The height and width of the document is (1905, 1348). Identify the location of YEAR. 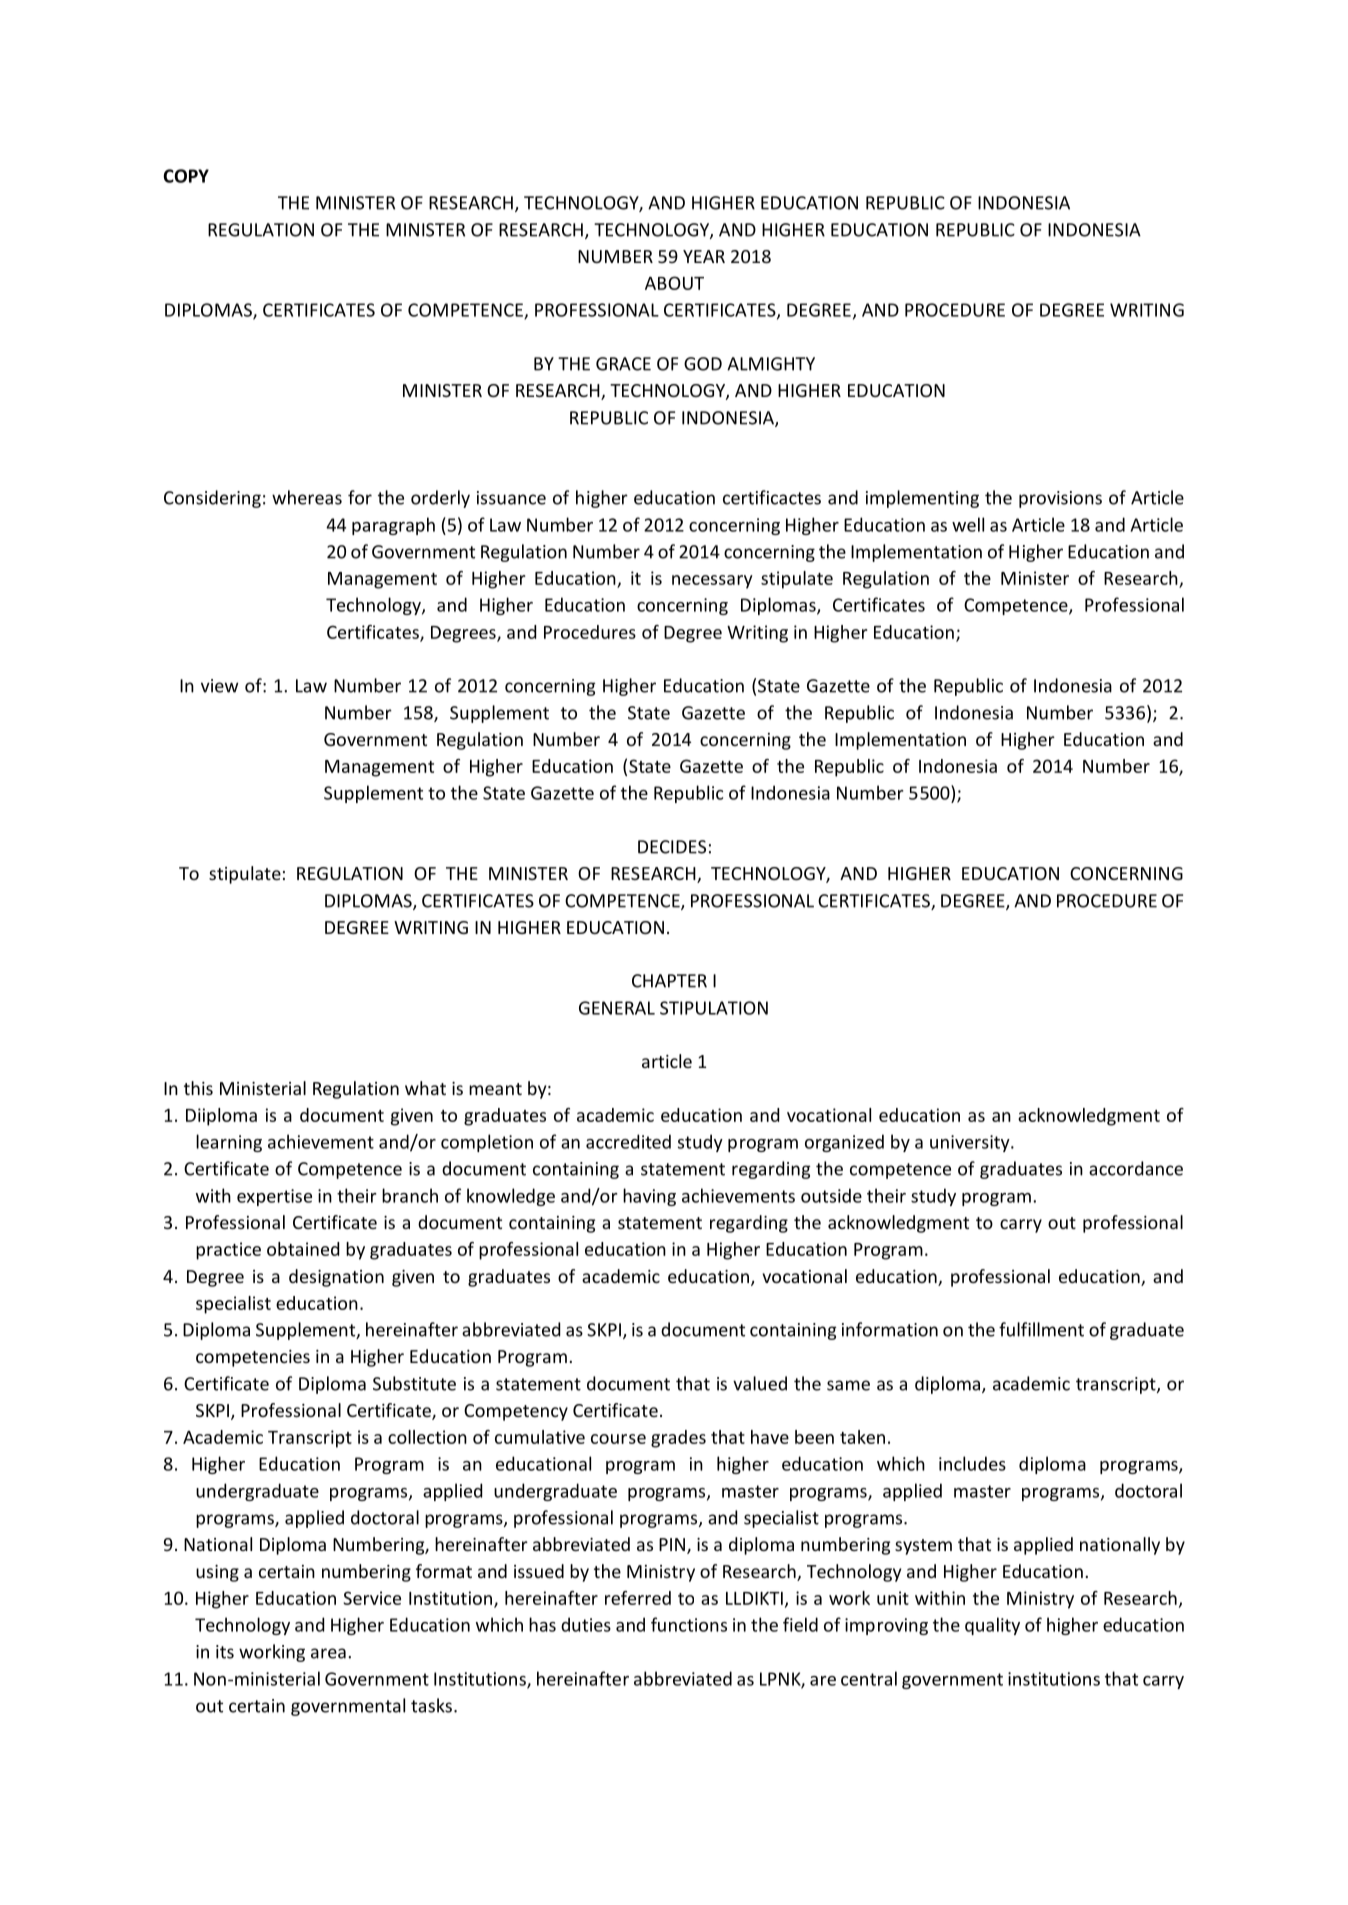
(704, 256).
